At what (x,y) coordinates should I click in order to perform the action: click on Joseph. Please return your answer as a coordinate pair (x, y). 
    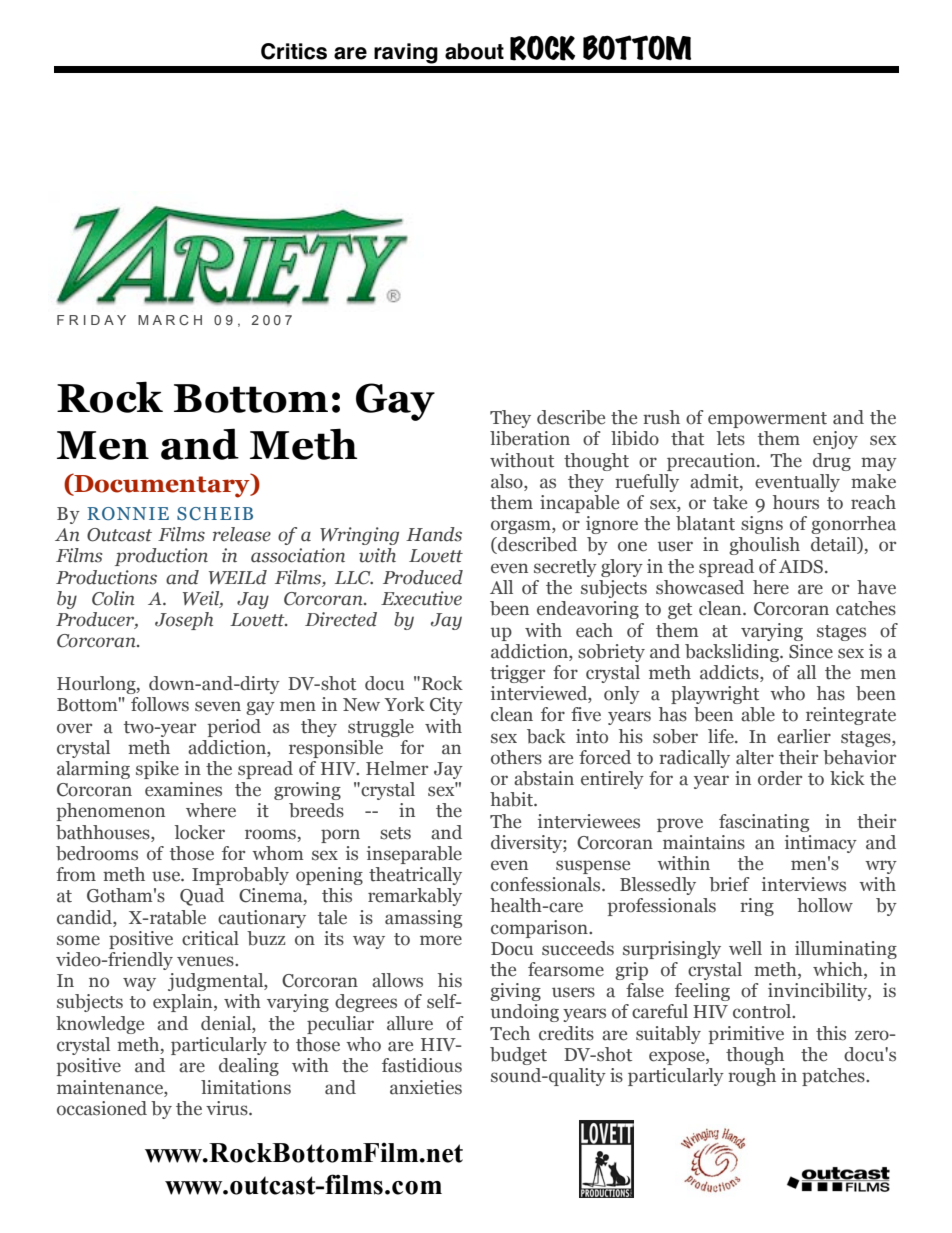
    Looking at the image, I should click on (184, 621).
